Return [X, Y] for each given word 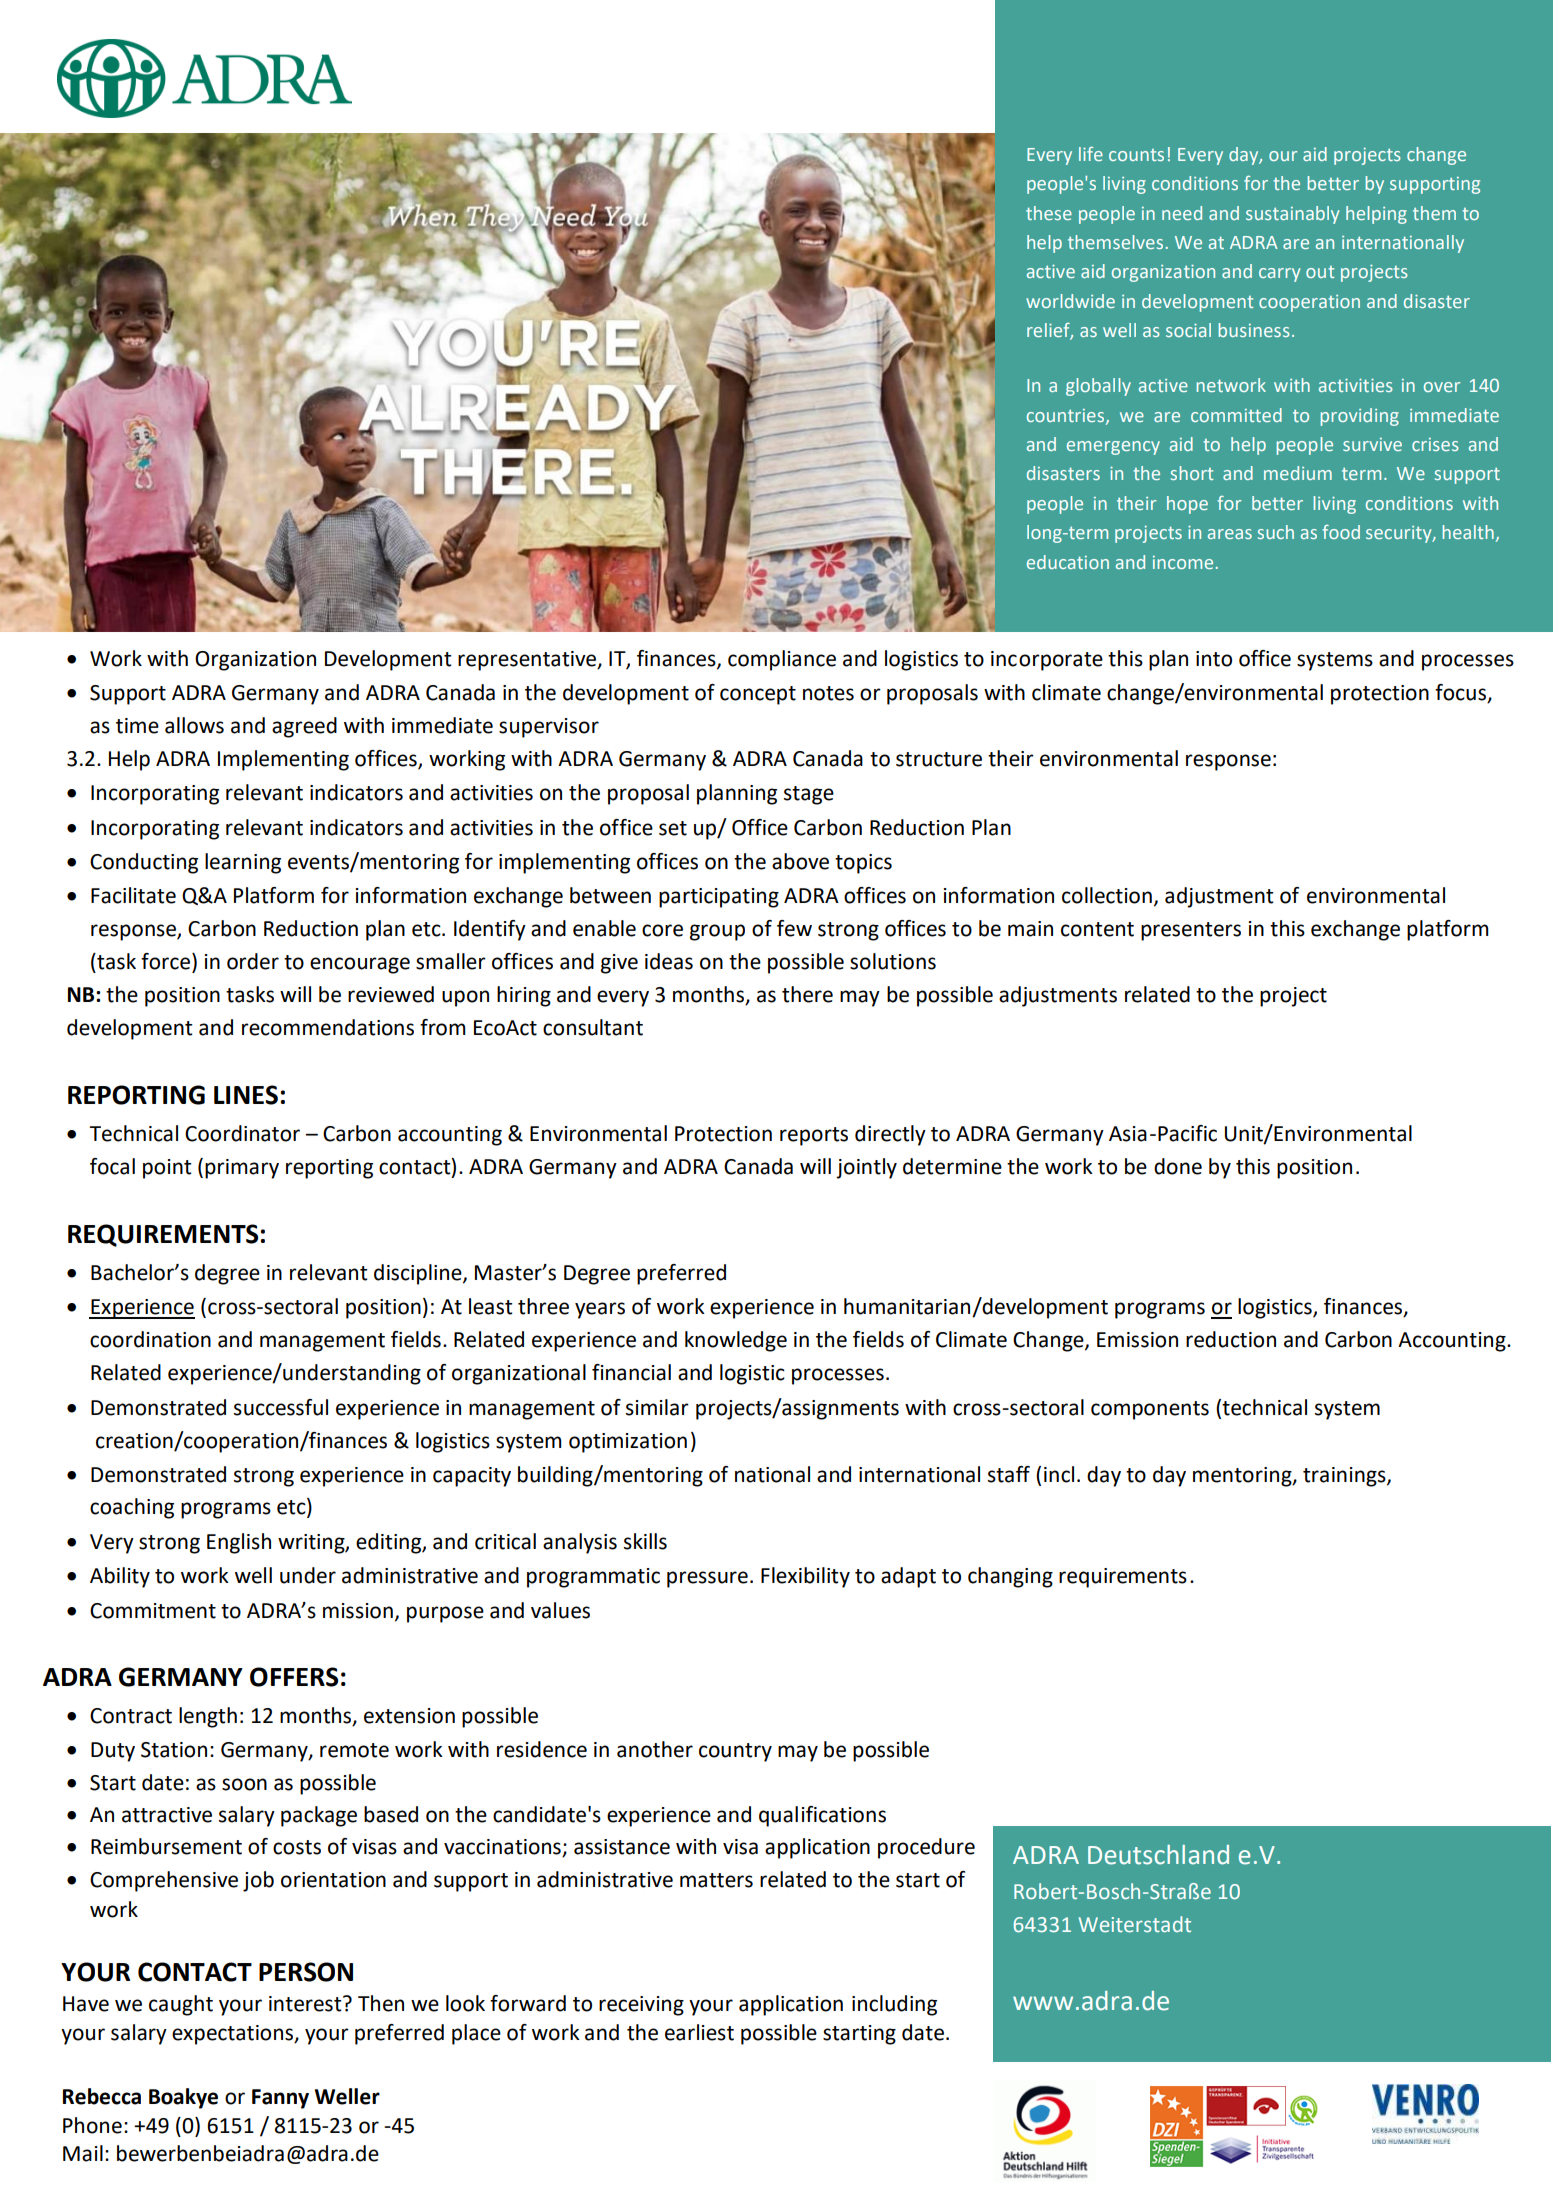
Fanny [280, 2099]
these [1049, 213]
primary [242, 1169]
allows [194, 725]
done [1178, 1166]
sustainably [1292, 215]
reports [814, 1136]
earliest [699, 2032]
